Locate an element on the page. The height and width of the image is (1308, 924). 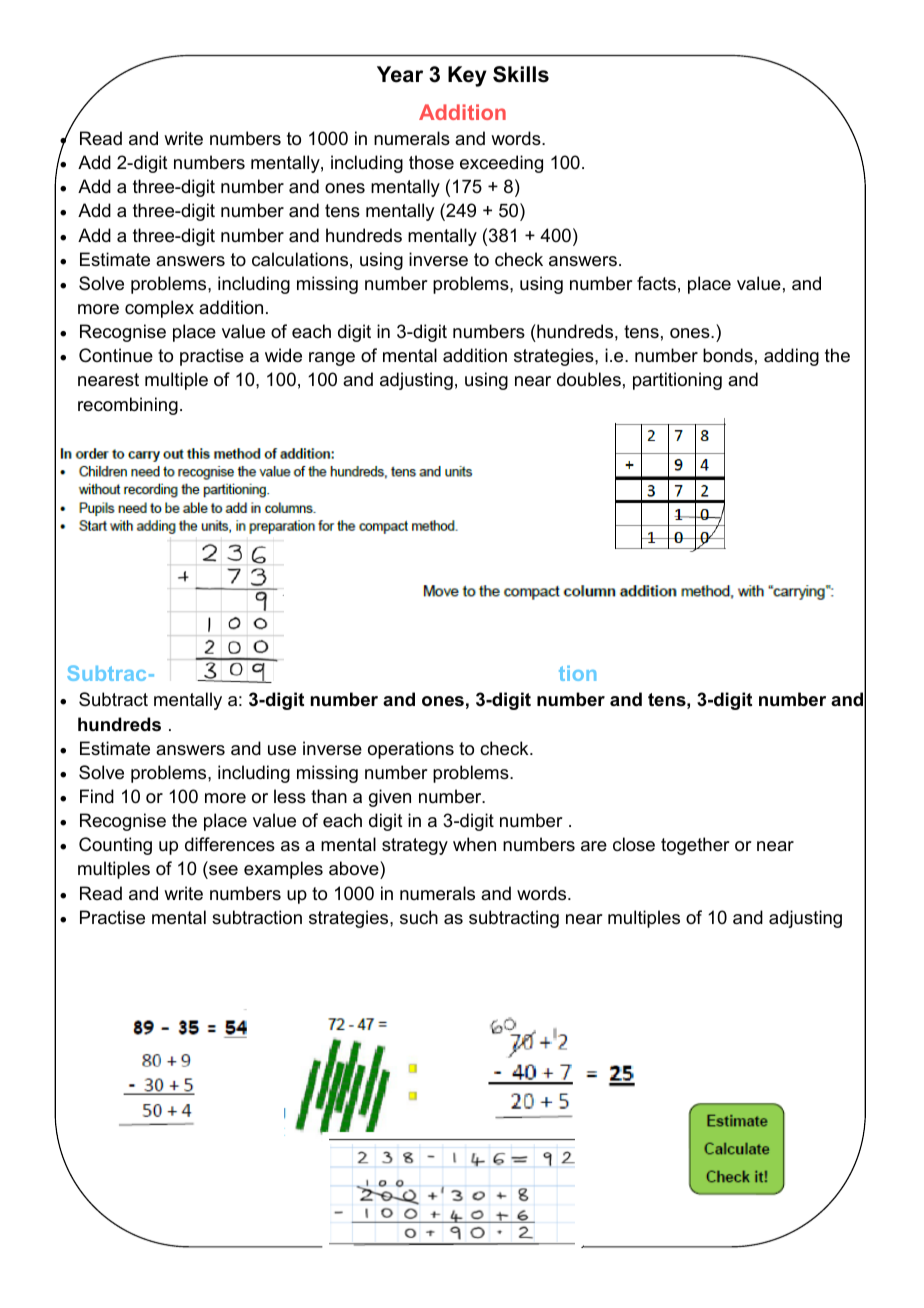
given is located at coordinates (390, 798).
